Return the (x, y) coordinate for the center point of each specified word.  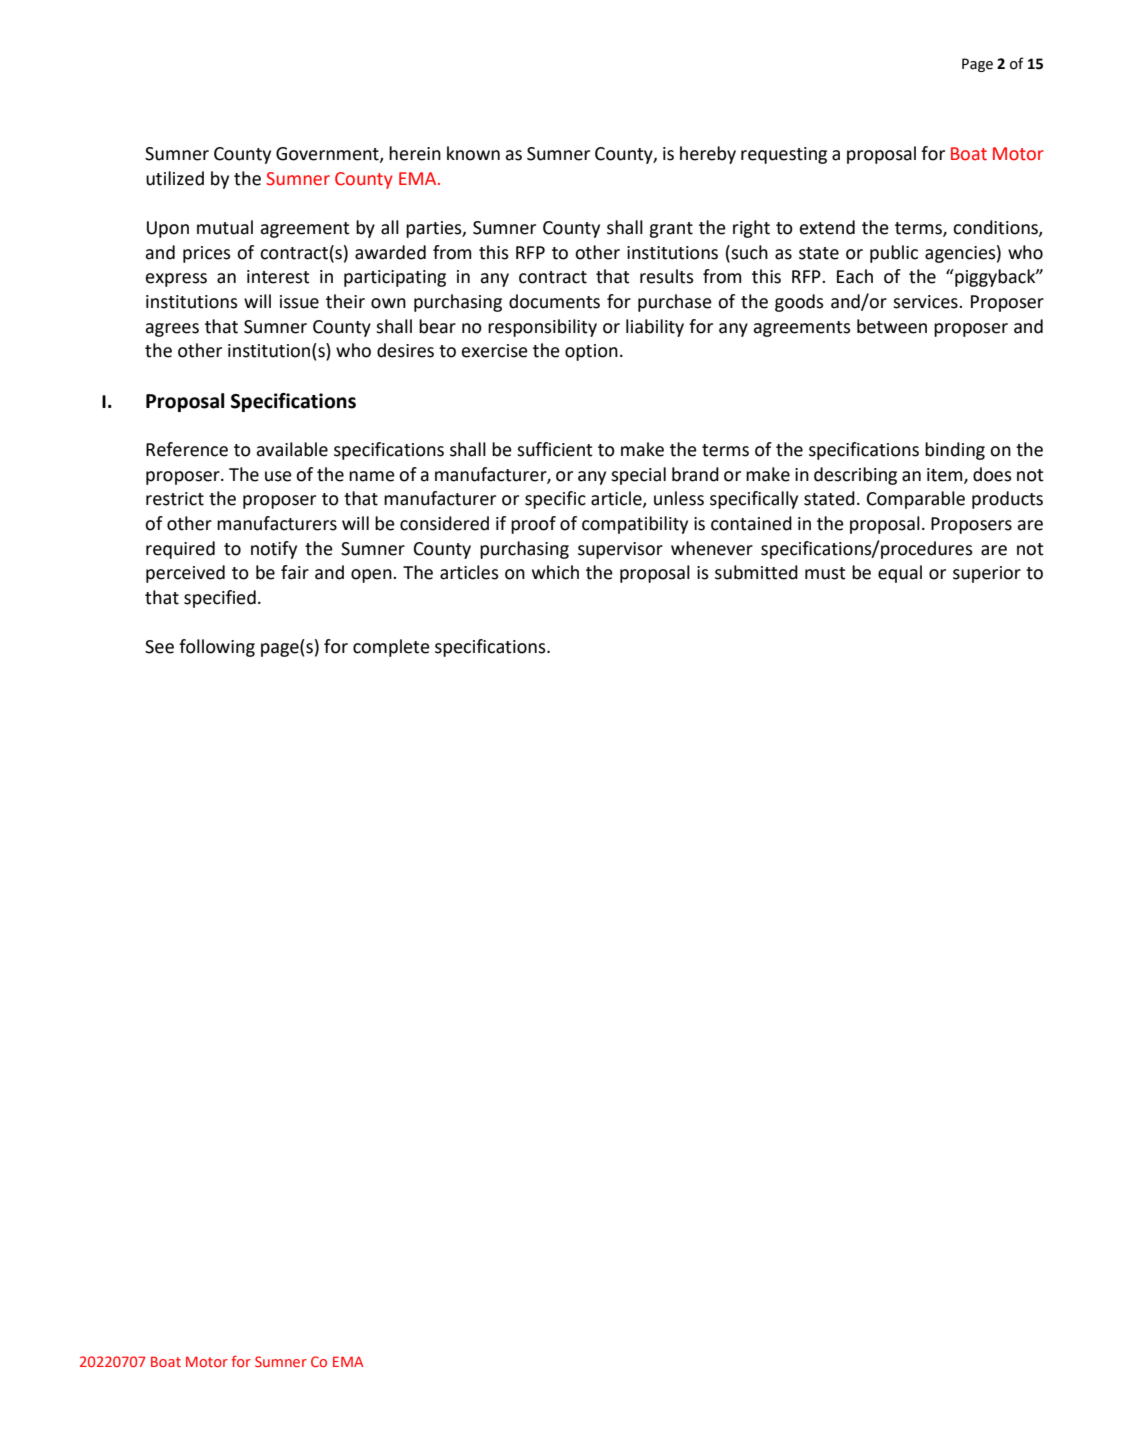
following (217, 648)
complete (391, 648)
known (473, 153)
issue (299, 302)
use (278, 476)
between (892, 326)
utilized (175, 178)
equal (900, 574)
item (946, 475)
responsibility (542, 328)
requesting (784, 155)
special (638, 476)
